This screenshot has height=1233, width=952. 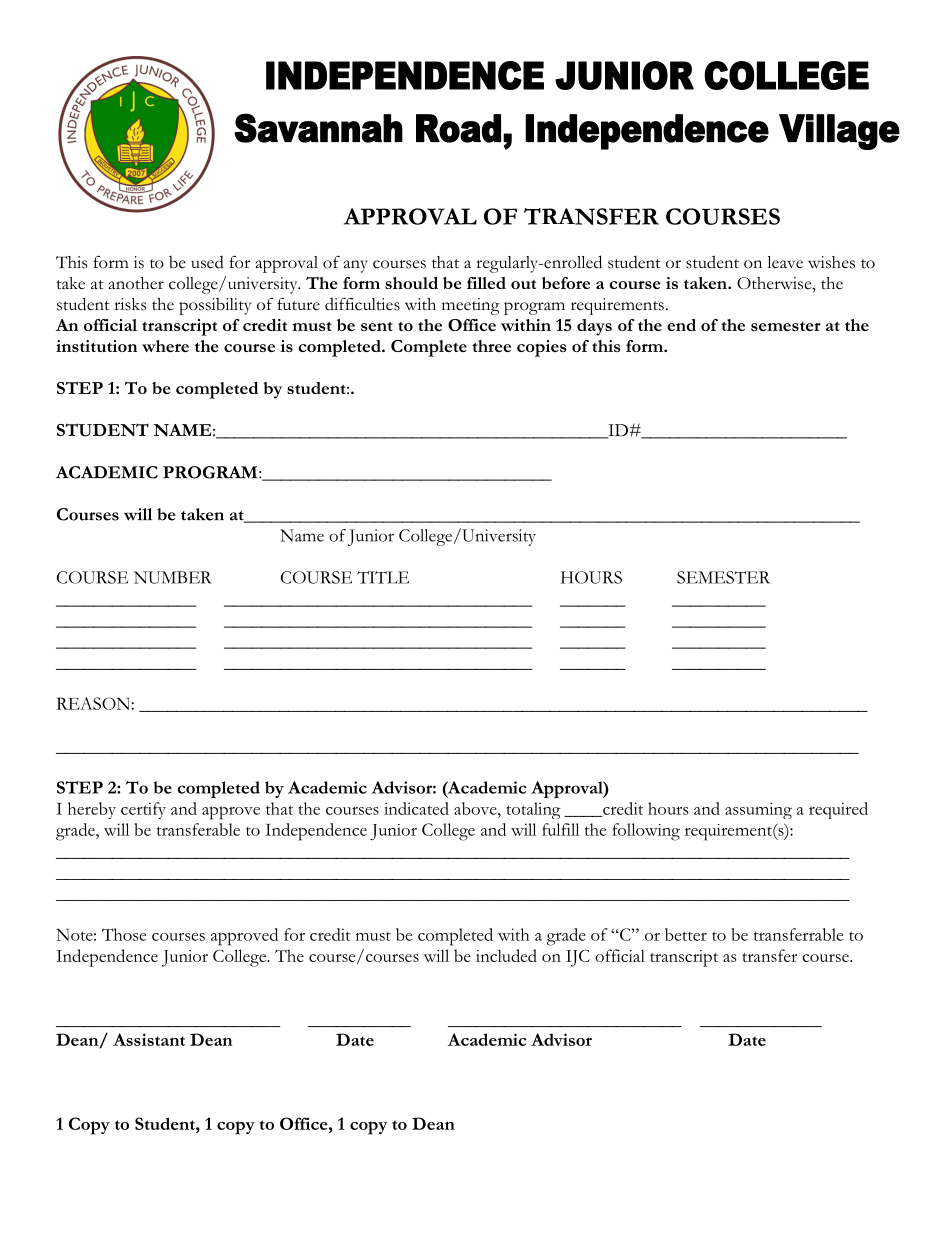 I want to click on filled, so click(x=486, y=283).
